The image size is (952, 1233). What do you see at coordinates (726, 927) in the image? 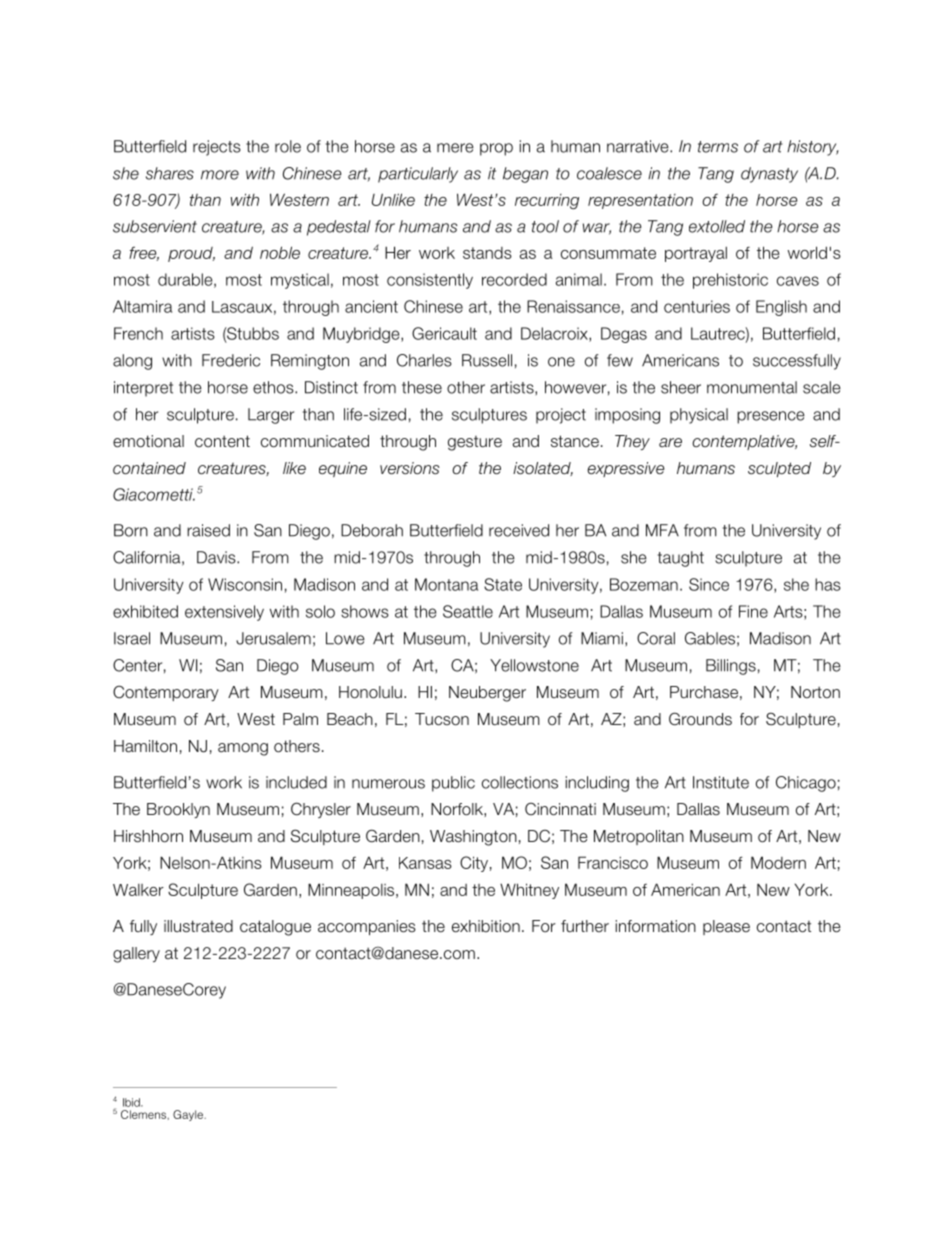
I see `please` at bounding box center [726, 927].
